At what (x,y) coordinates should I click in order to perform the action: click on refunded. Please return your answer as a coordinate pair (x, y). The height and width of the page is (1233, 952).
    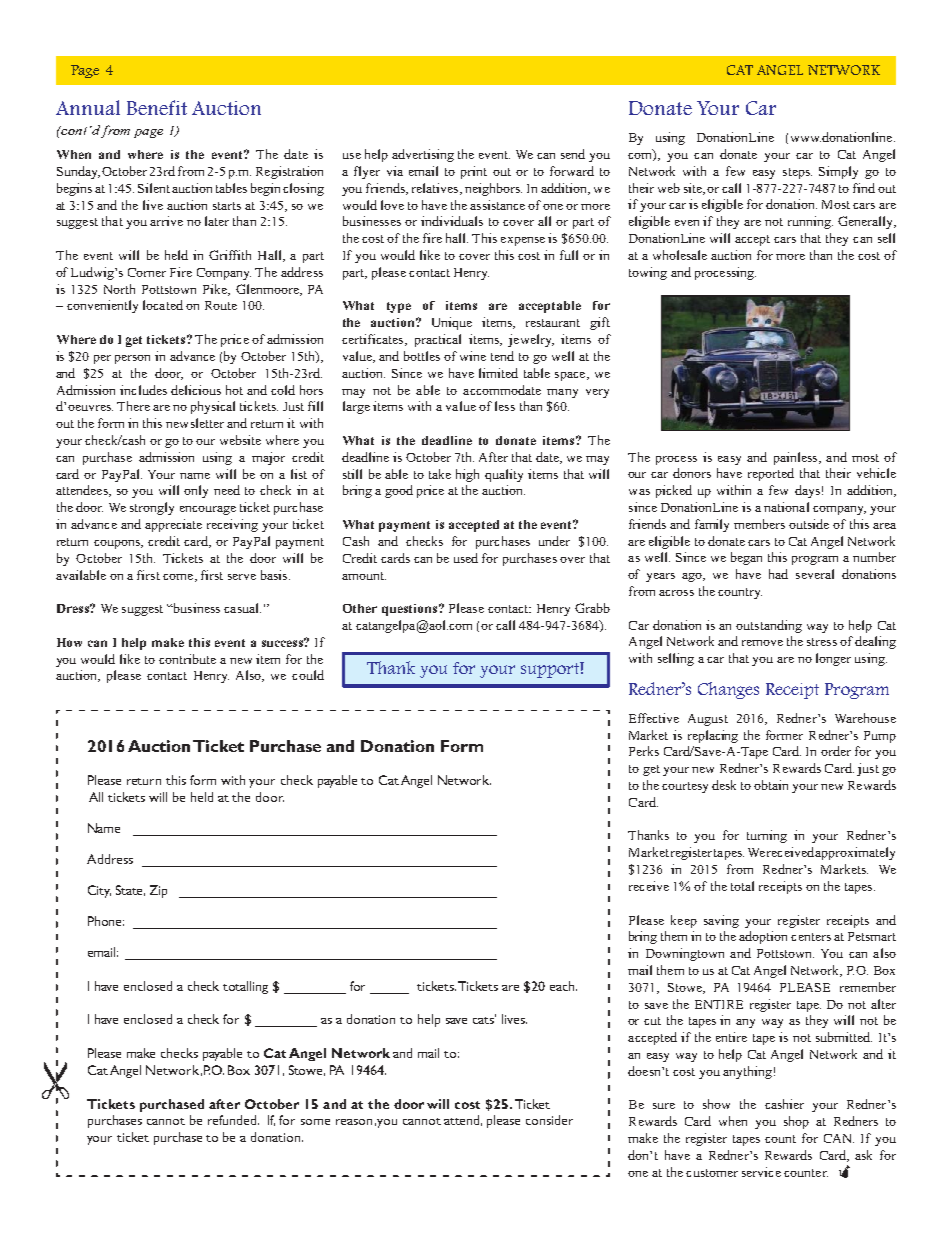
    Looking at the image, I should click on (233, 1120).
